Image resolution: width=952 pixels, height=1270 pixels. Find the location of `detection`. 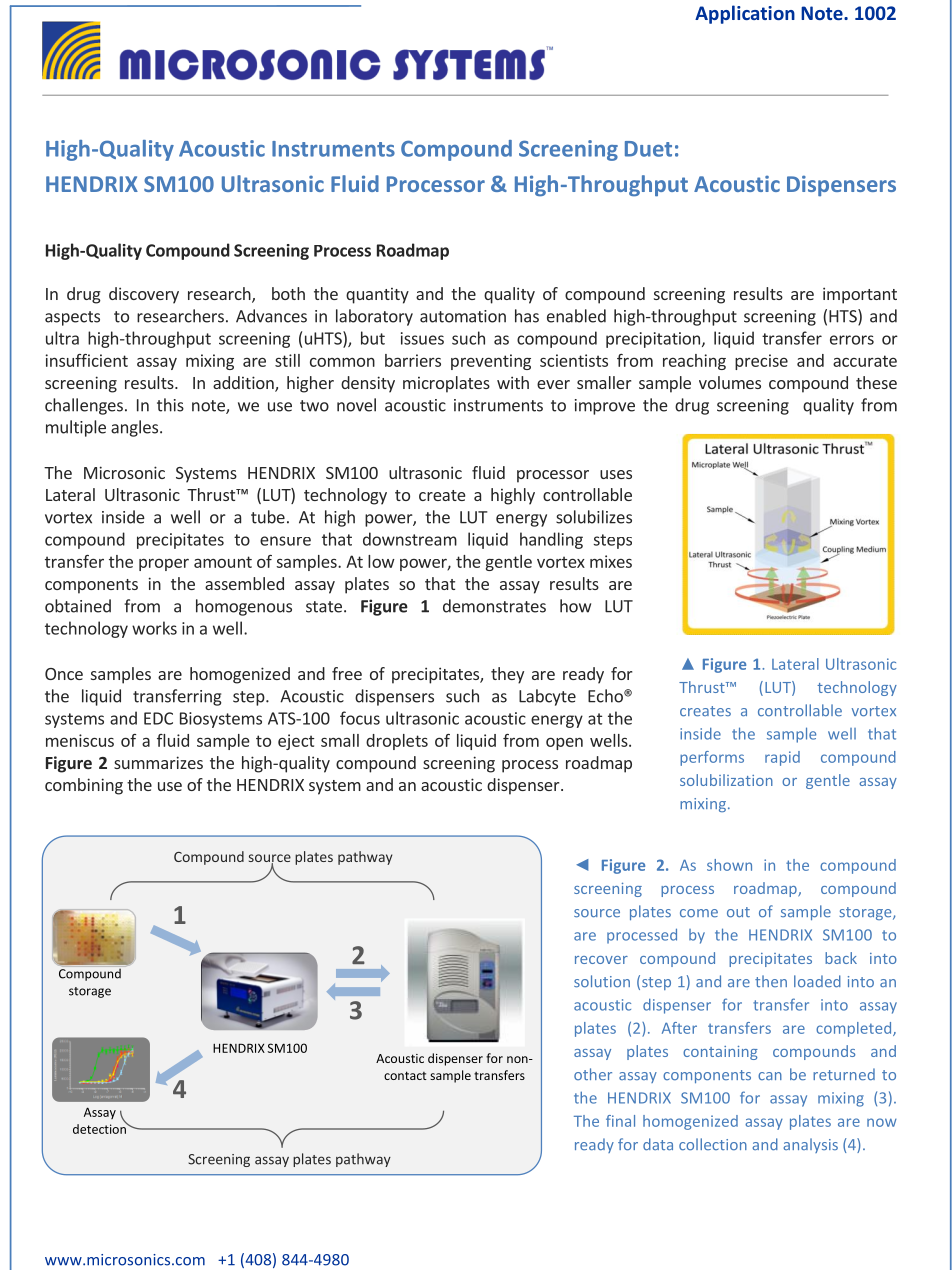

detection is located at coordinates (100, 1128).
